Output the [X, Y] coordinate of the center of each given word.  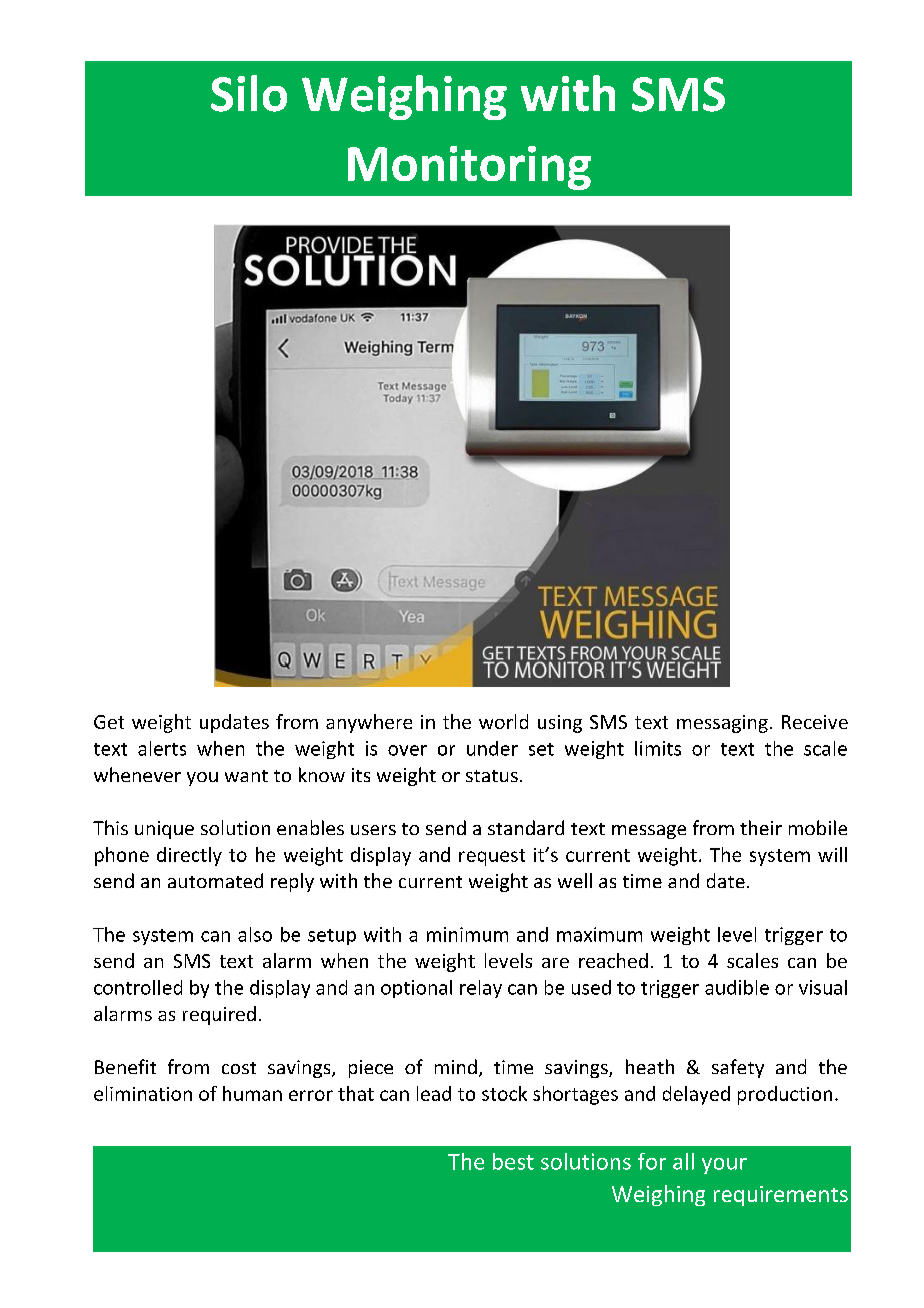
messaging [722, 724]
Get [109, 722]
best [513, 1161]
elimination [143, 1093]
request [492, 857]
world [503, 721]
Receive [815, 722]
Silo [249, 93]
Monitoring [469, 168]
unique [164, 830]
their [761, 827]
